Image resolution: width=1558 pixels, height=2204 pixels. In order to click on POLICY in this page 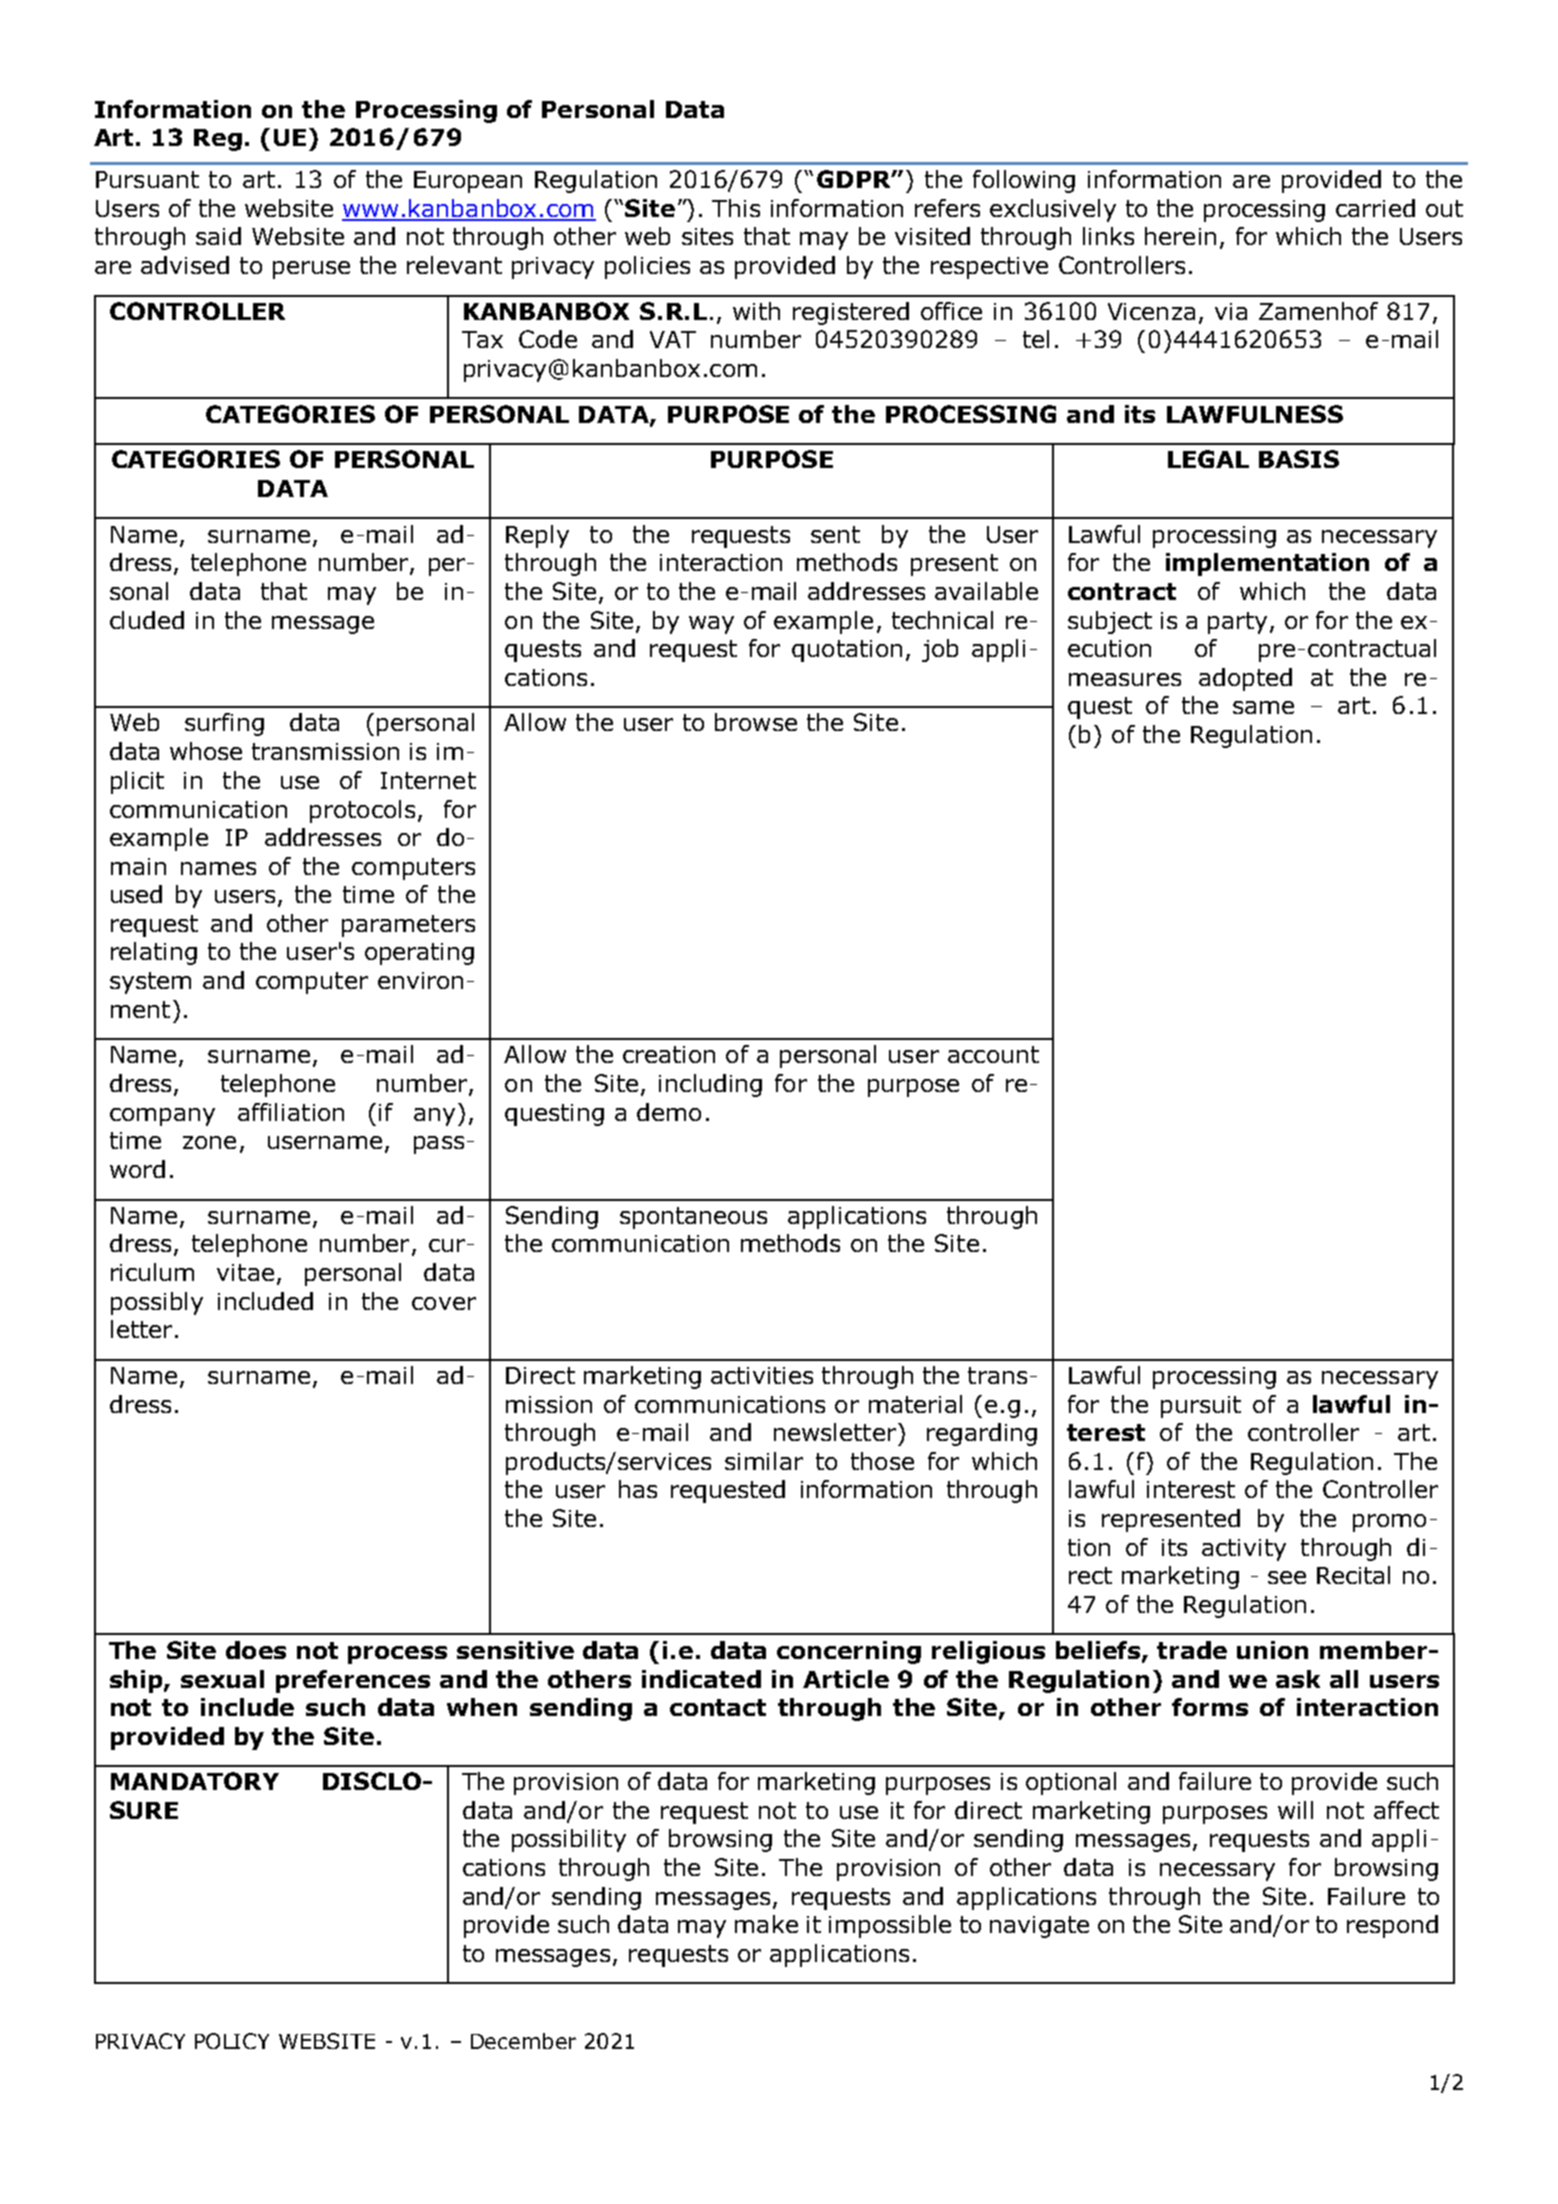, I will do `click(232, 2041)`.
